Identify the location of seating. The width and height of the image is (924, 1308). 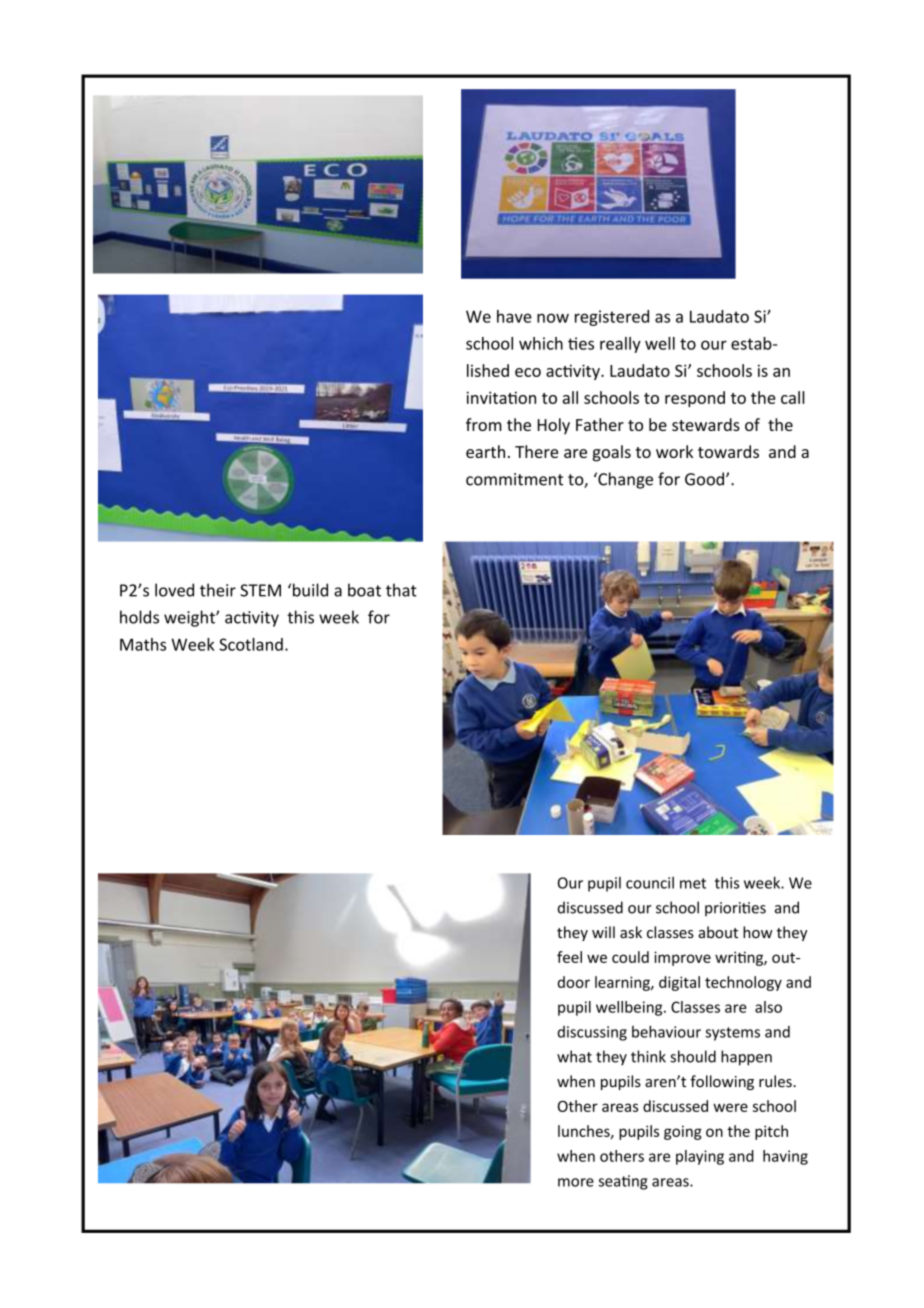
(623, 1182).
